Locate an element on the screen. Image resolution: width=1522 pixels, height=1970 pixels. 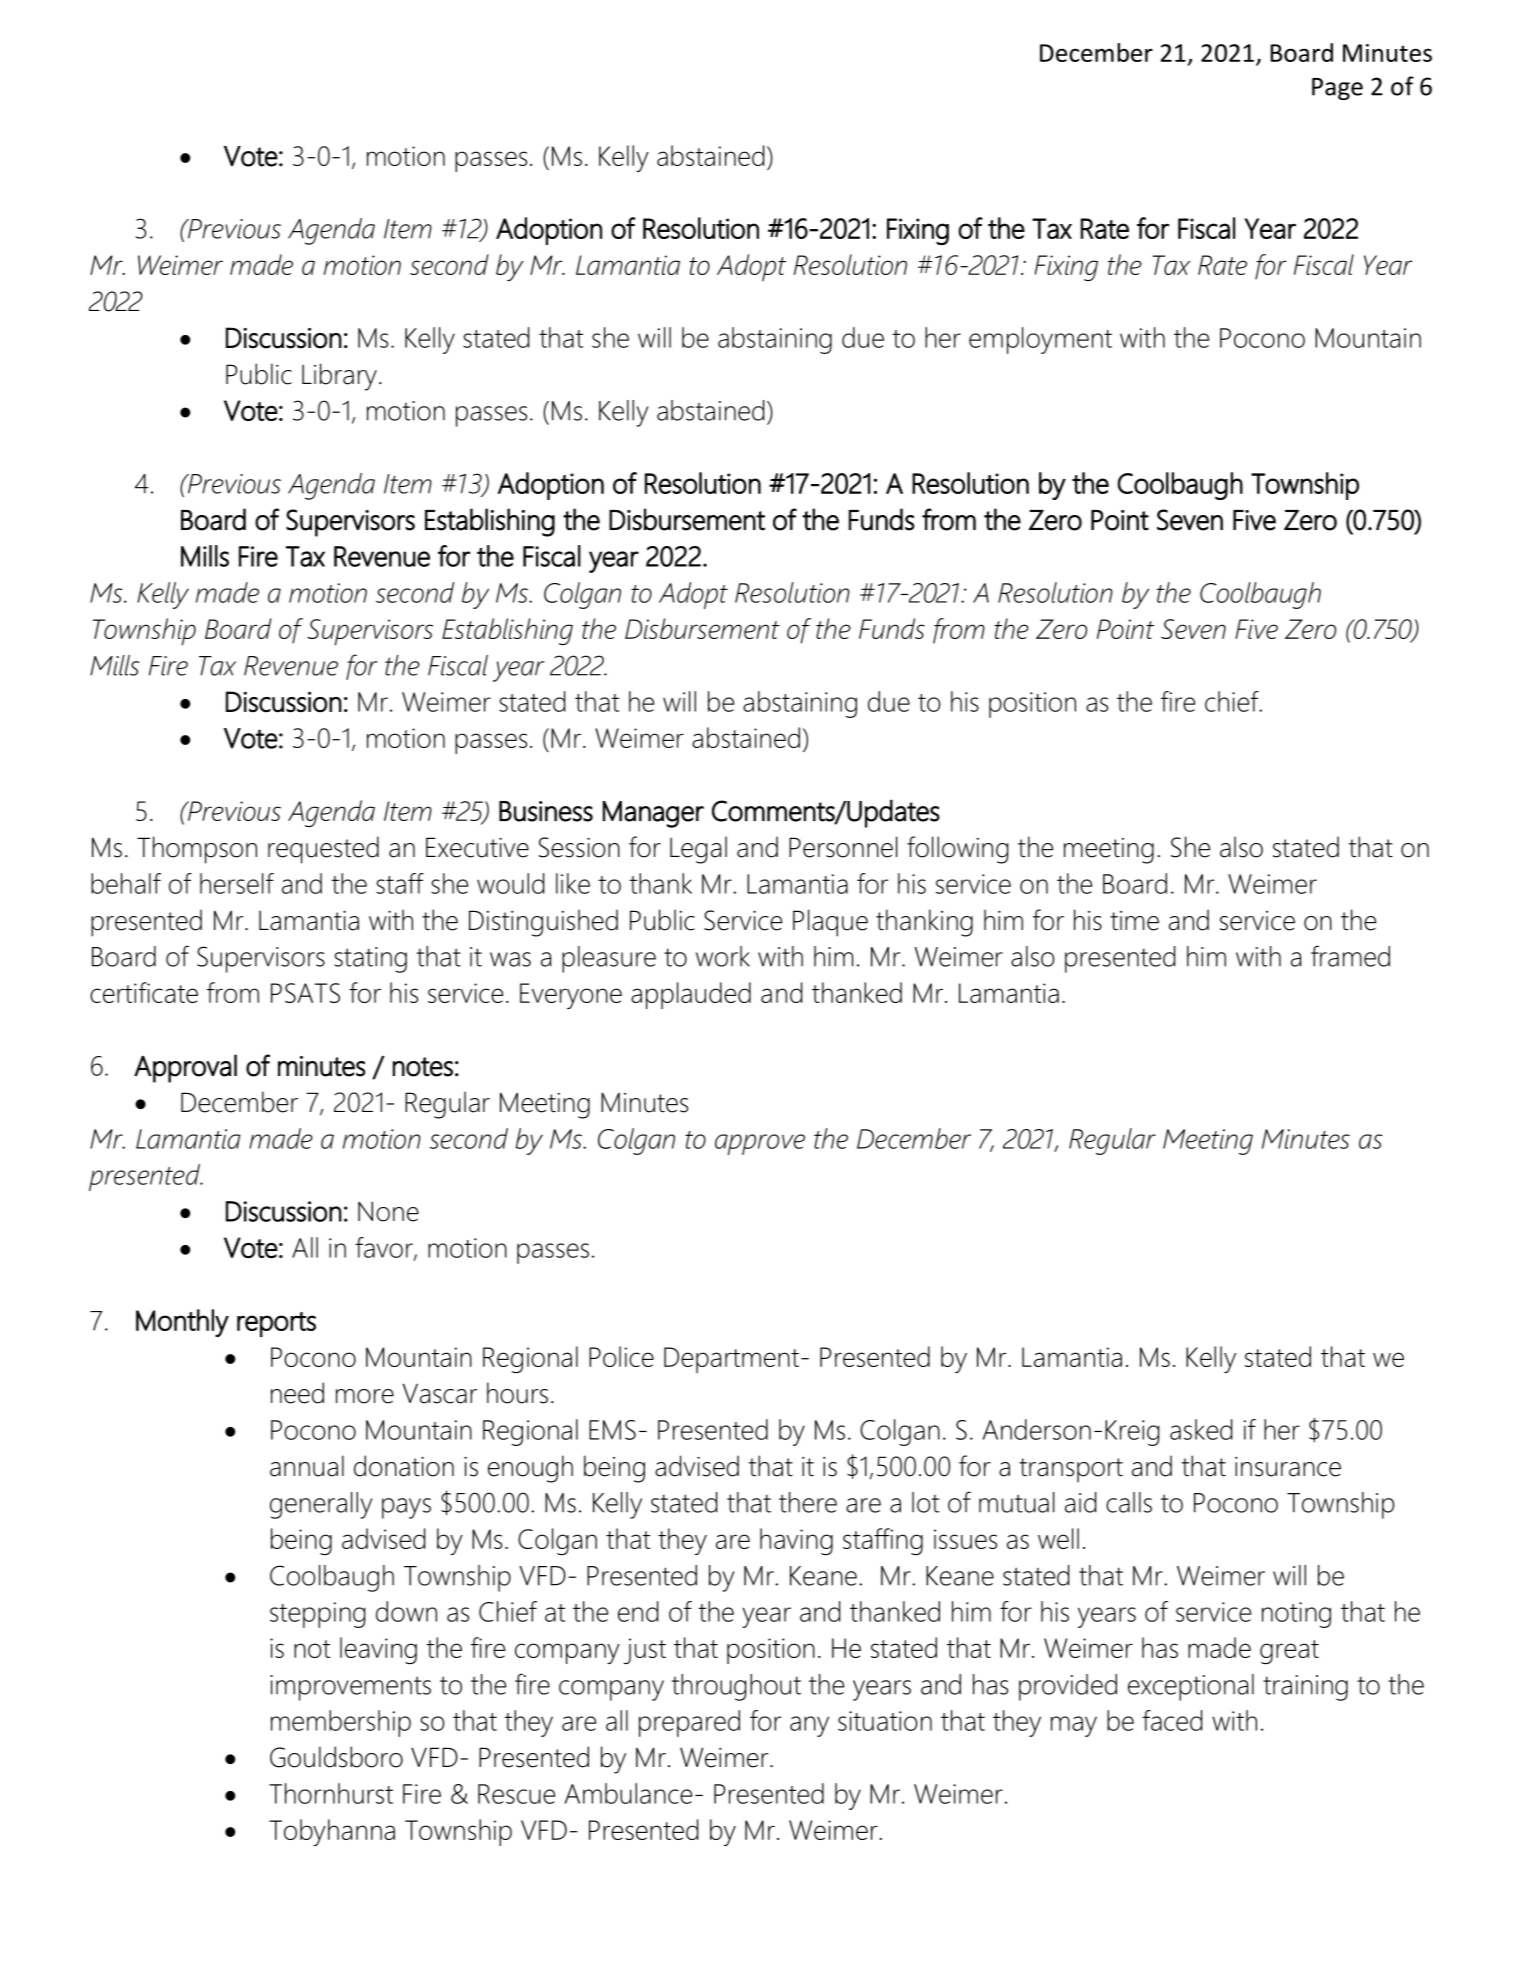
herself is located at coordinates (237, 883).
